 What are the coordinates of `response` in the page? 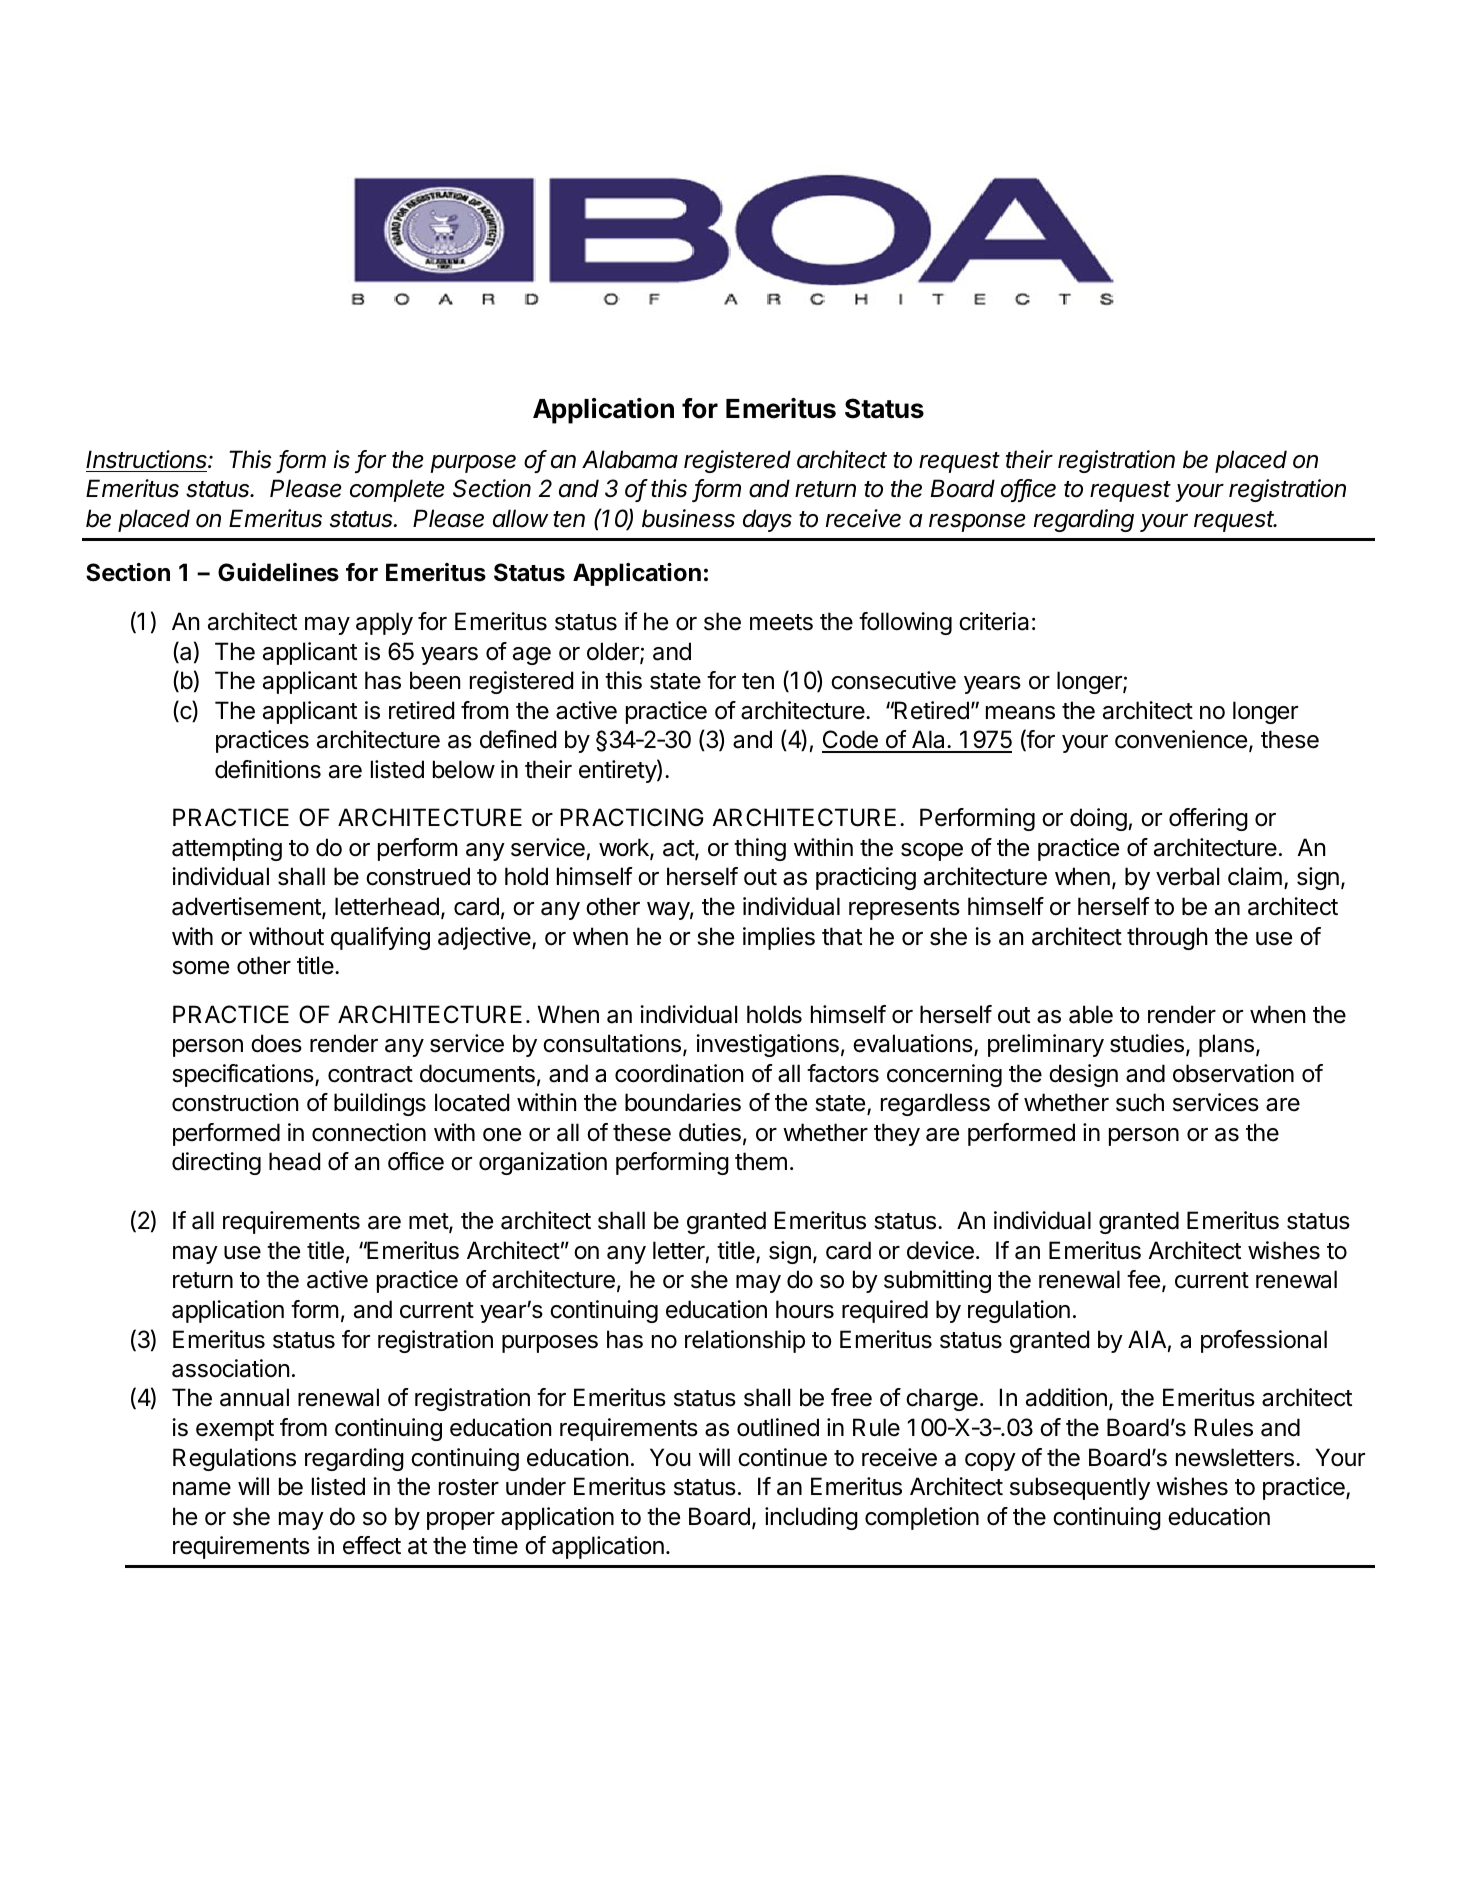 It's located at (977, 523).
